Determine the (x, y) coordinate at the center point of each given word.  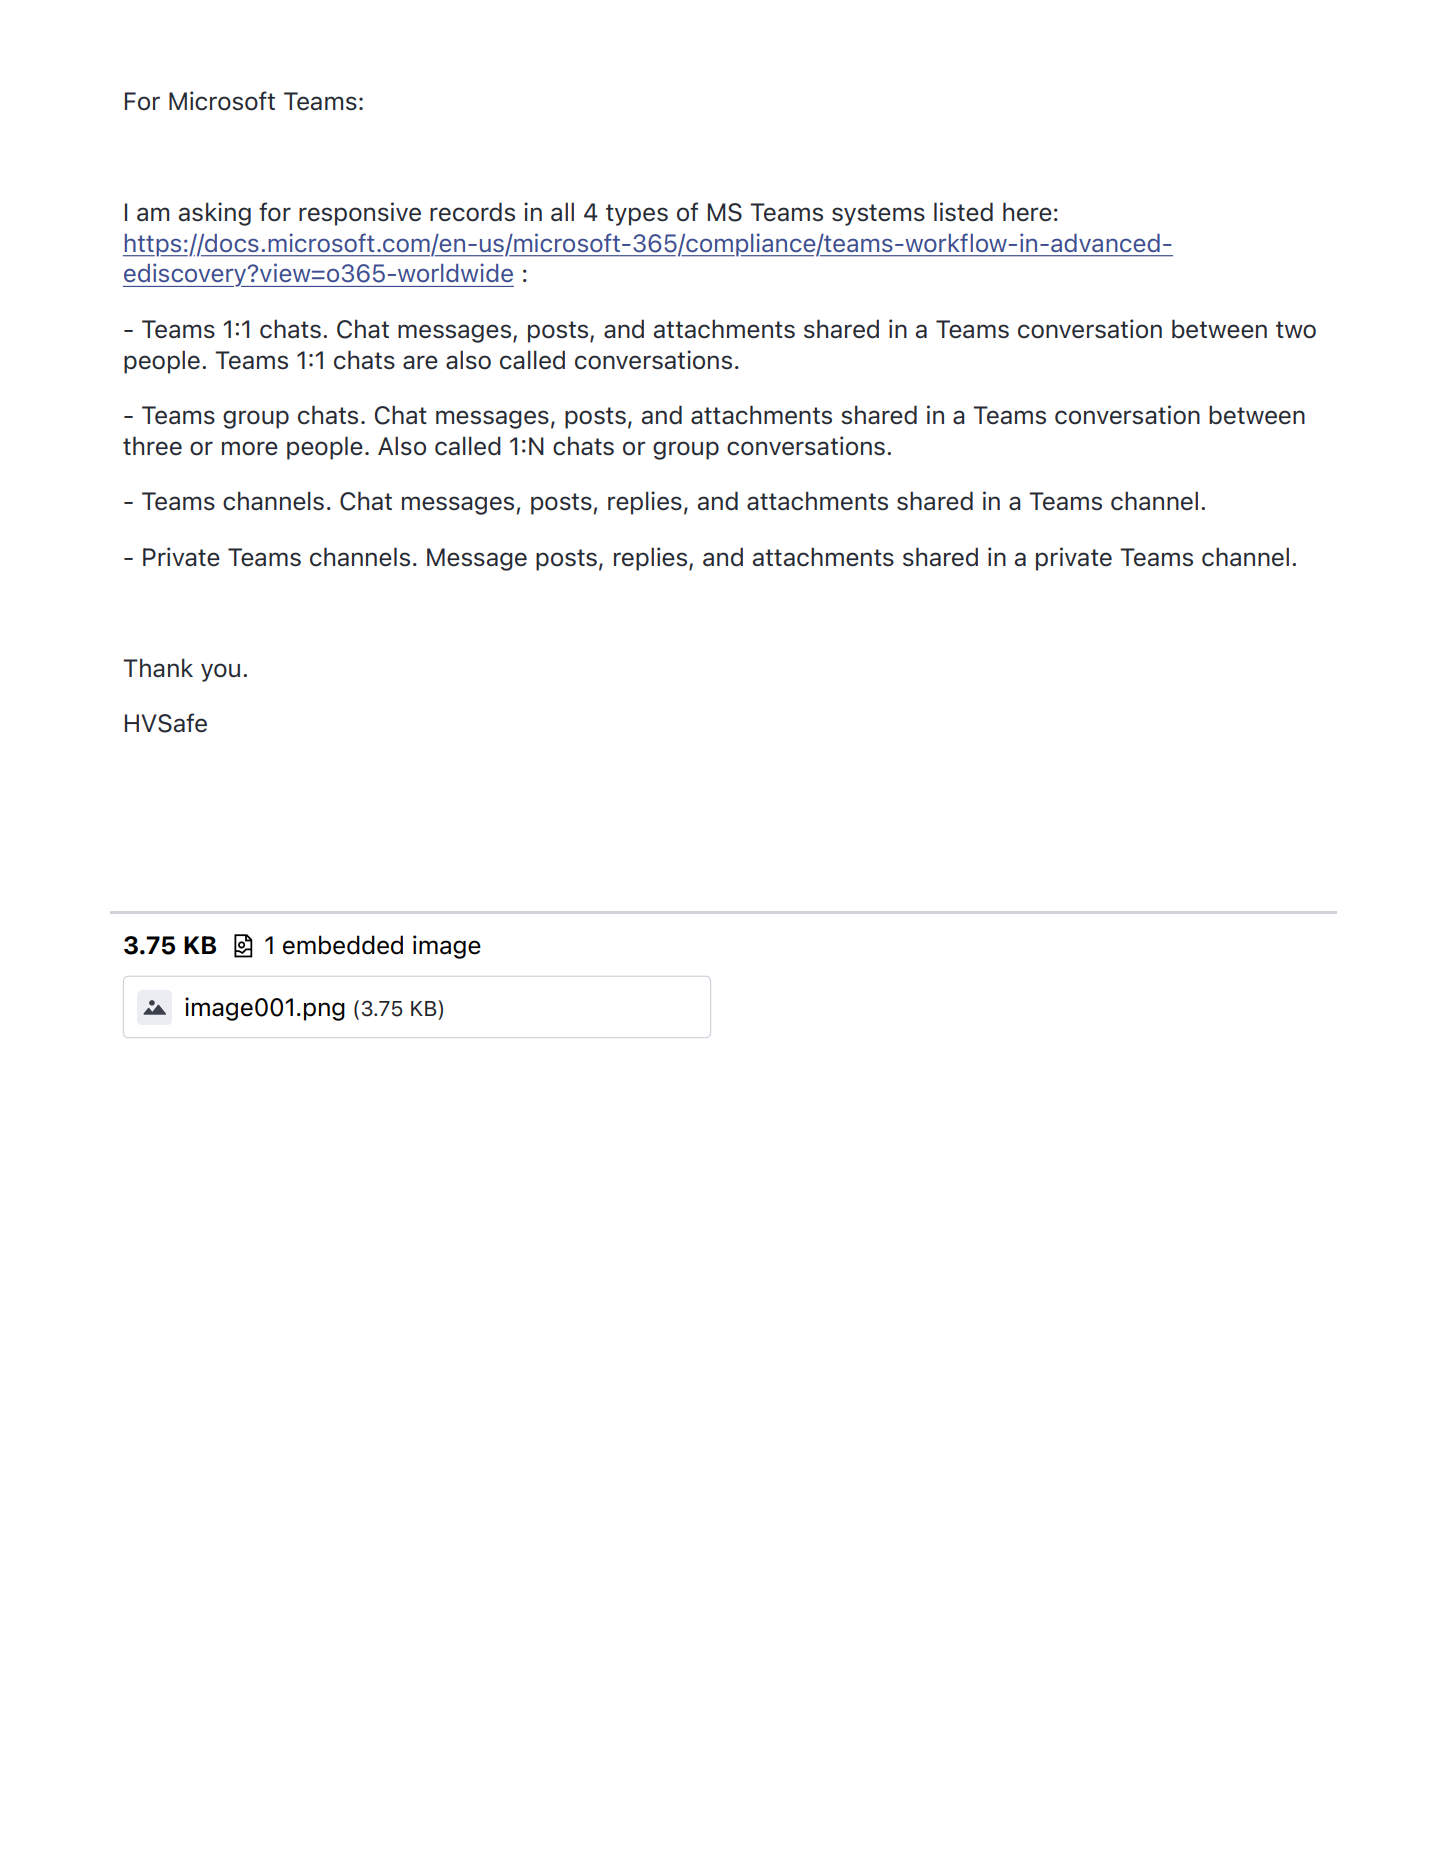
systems (878, 215)
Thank (158, 667)
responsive (360, 214)
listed (963, 212)
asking (215, 214)
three (152, 446)
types (637, 215)
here (1027, 212)
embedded (343, 945)
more (250, 448)
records (472, 212)
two (1296, 330)
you (220, 672)
